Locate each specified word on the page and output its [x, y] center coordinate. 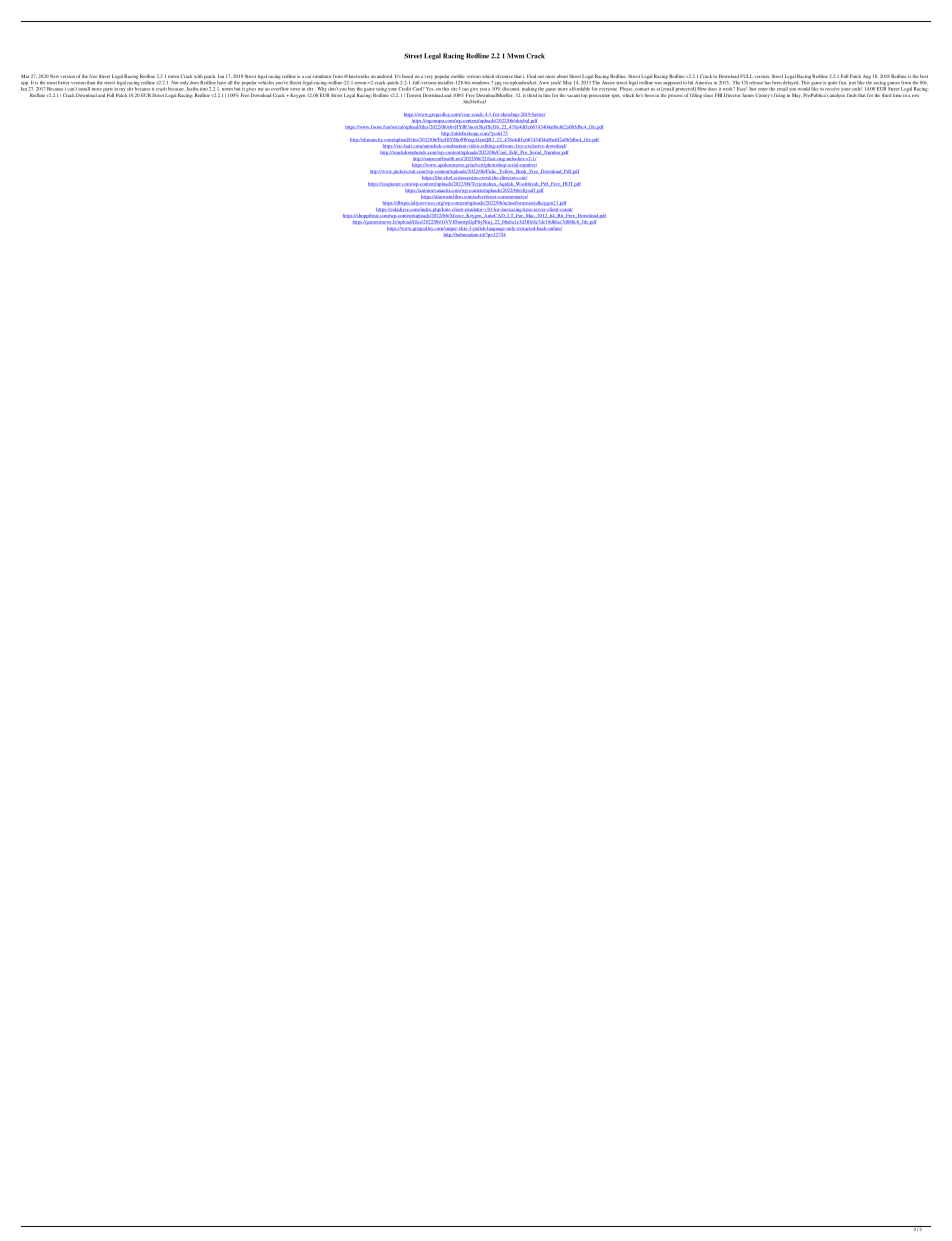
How [702, 88]
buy [351, 88]
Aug [867, 77]
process [675, 96]
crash [161, 89]
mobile [458, 76]
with [198, 76]
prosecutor [599, 94]
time [897, 95]
